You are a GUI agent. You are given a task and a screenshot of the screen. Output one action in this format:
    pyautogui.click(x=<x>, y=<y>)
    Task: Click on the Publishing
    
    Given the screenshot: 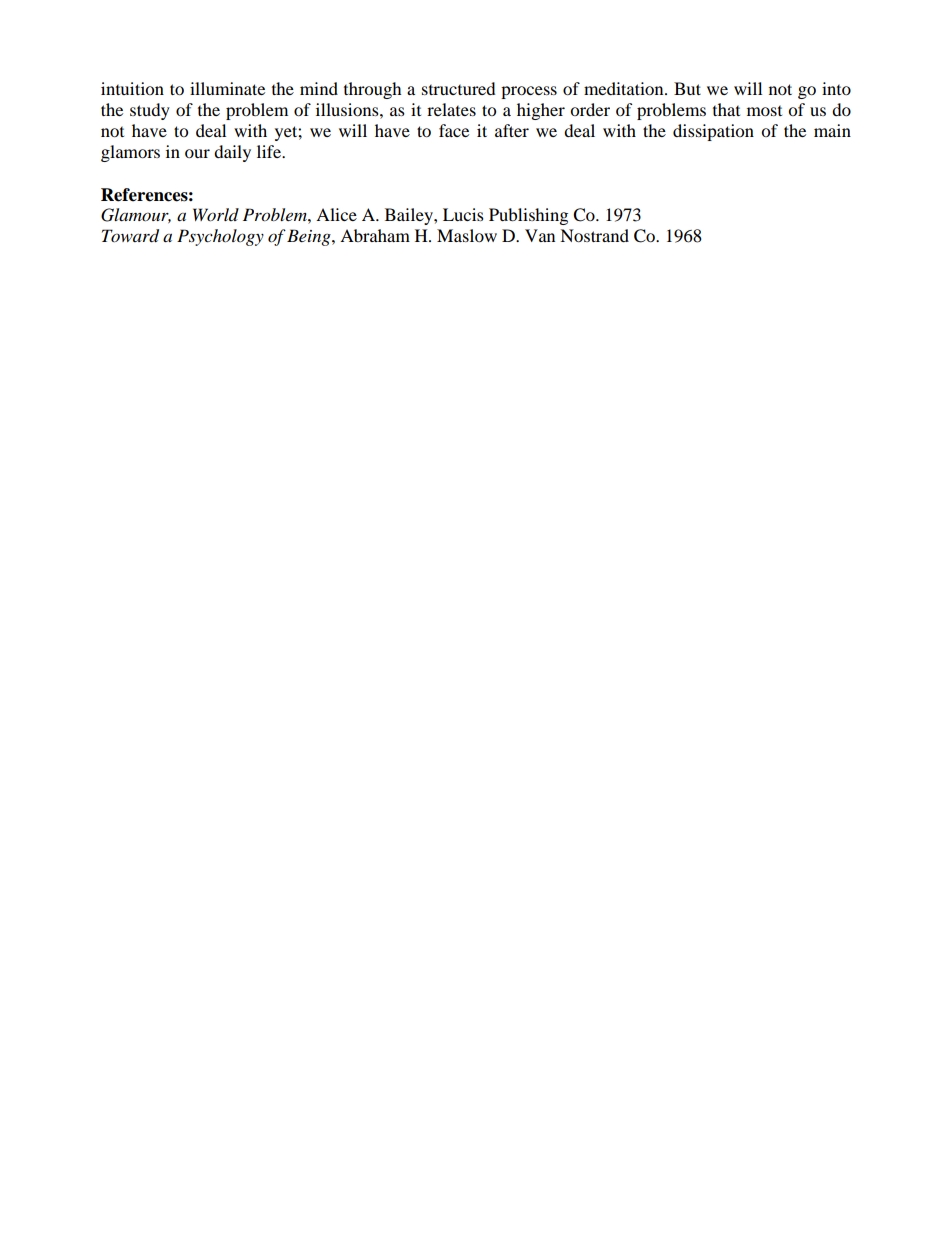 What is the action you would take?
    pyautogui.click(x=528, y=216)
